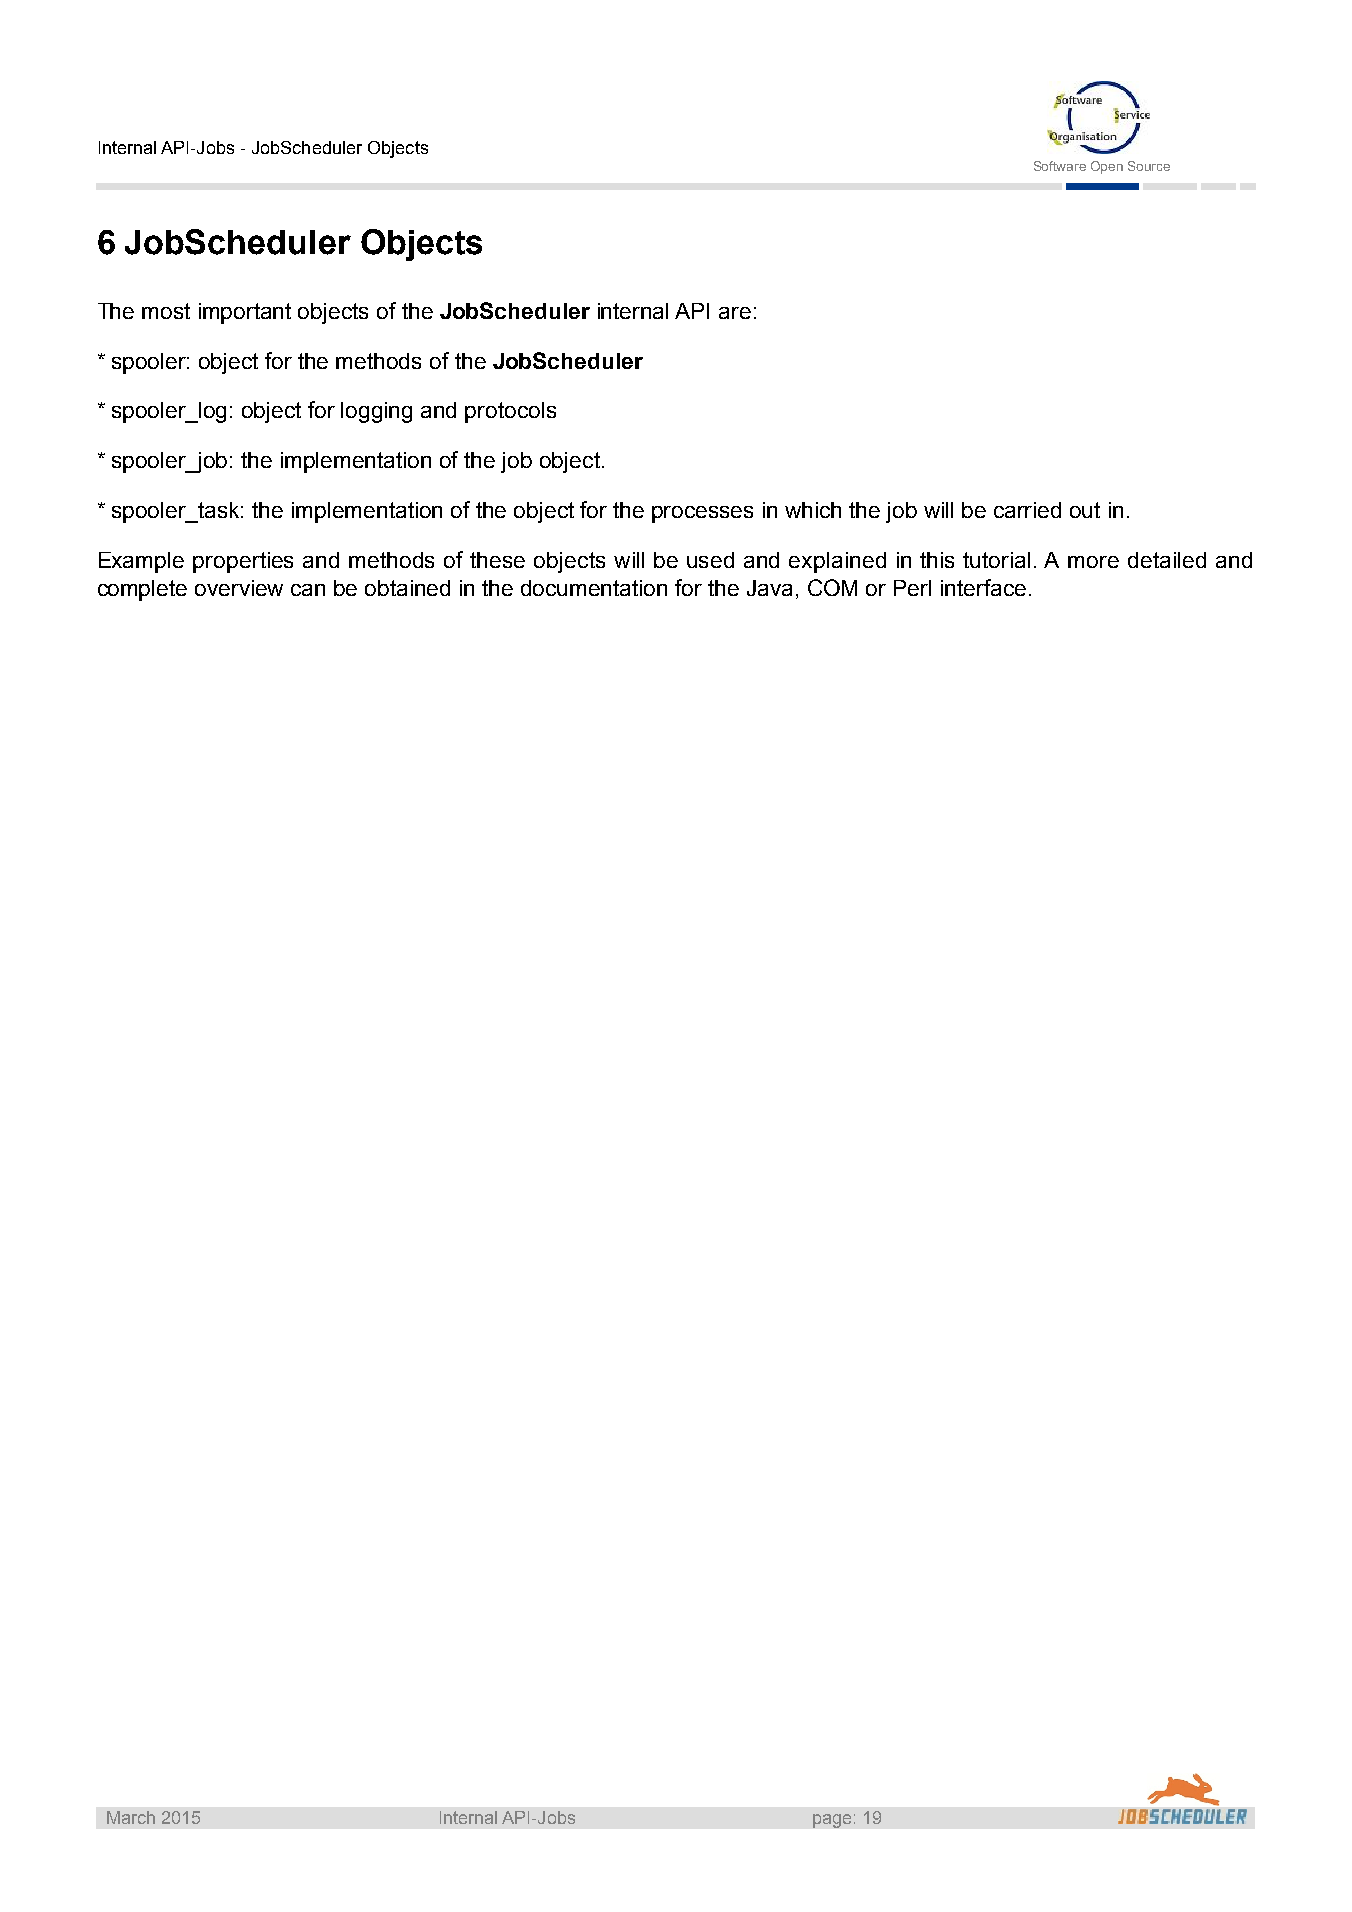 Image resolution: width=1352 pixels, height=1912 pixels. What do you see at coordinates (912, 588) in the screenshot?
I see `Perl` at bounding box center [912, 588].
